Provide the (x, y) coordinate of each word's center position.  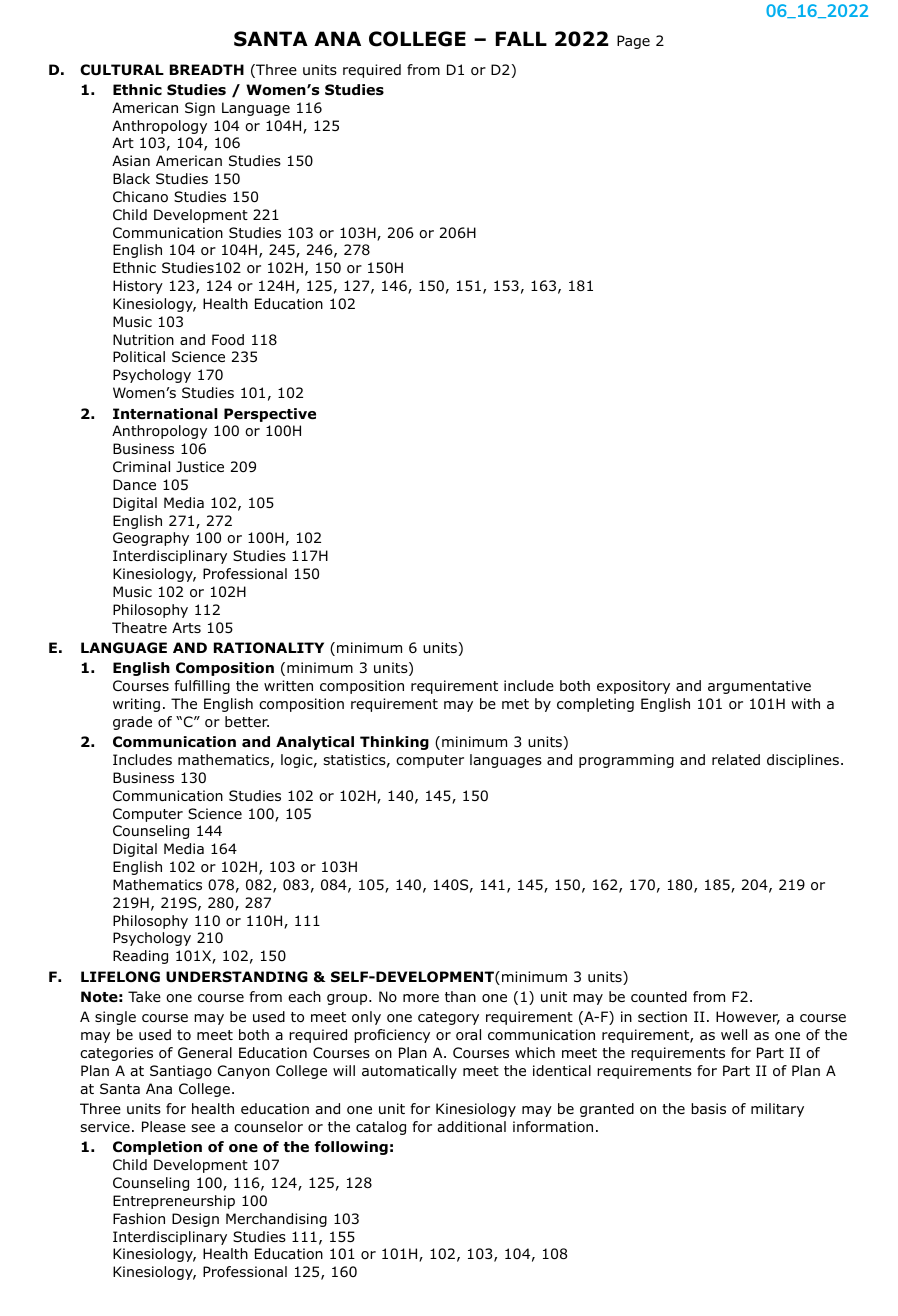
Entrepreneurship (174, 1202)
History (138, 287)
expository (633, 687)
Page (633, 42)
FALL (521, 38)
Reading (140, 957)
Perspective (270, 415)
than (460, 996)
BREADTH (207, 69)
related (736, 759)
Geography (151, 539)
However (748, 1018)
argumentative (759, 687)
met (515, 704)
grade (132, 723)
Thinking (394, 743)
